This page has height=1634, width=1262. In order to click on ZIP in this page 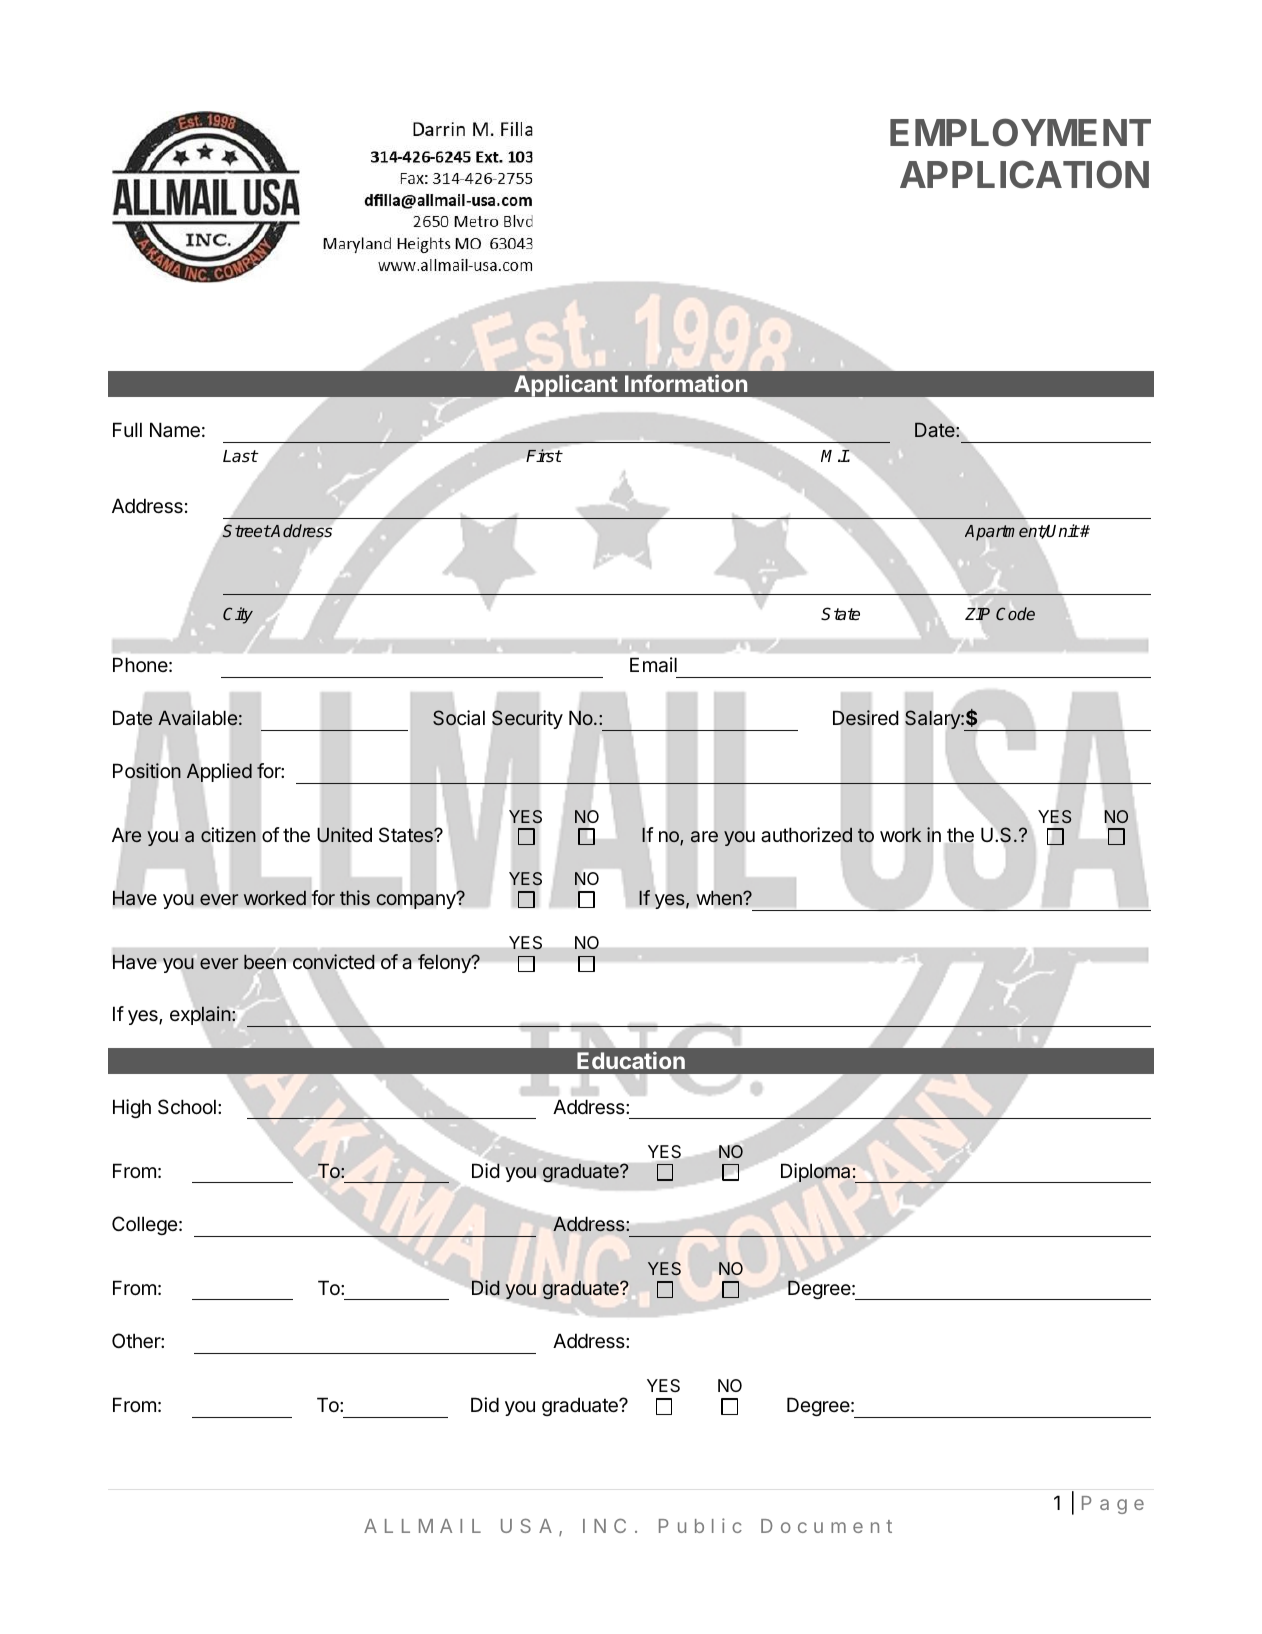, I will do `click(977, 614)`.
